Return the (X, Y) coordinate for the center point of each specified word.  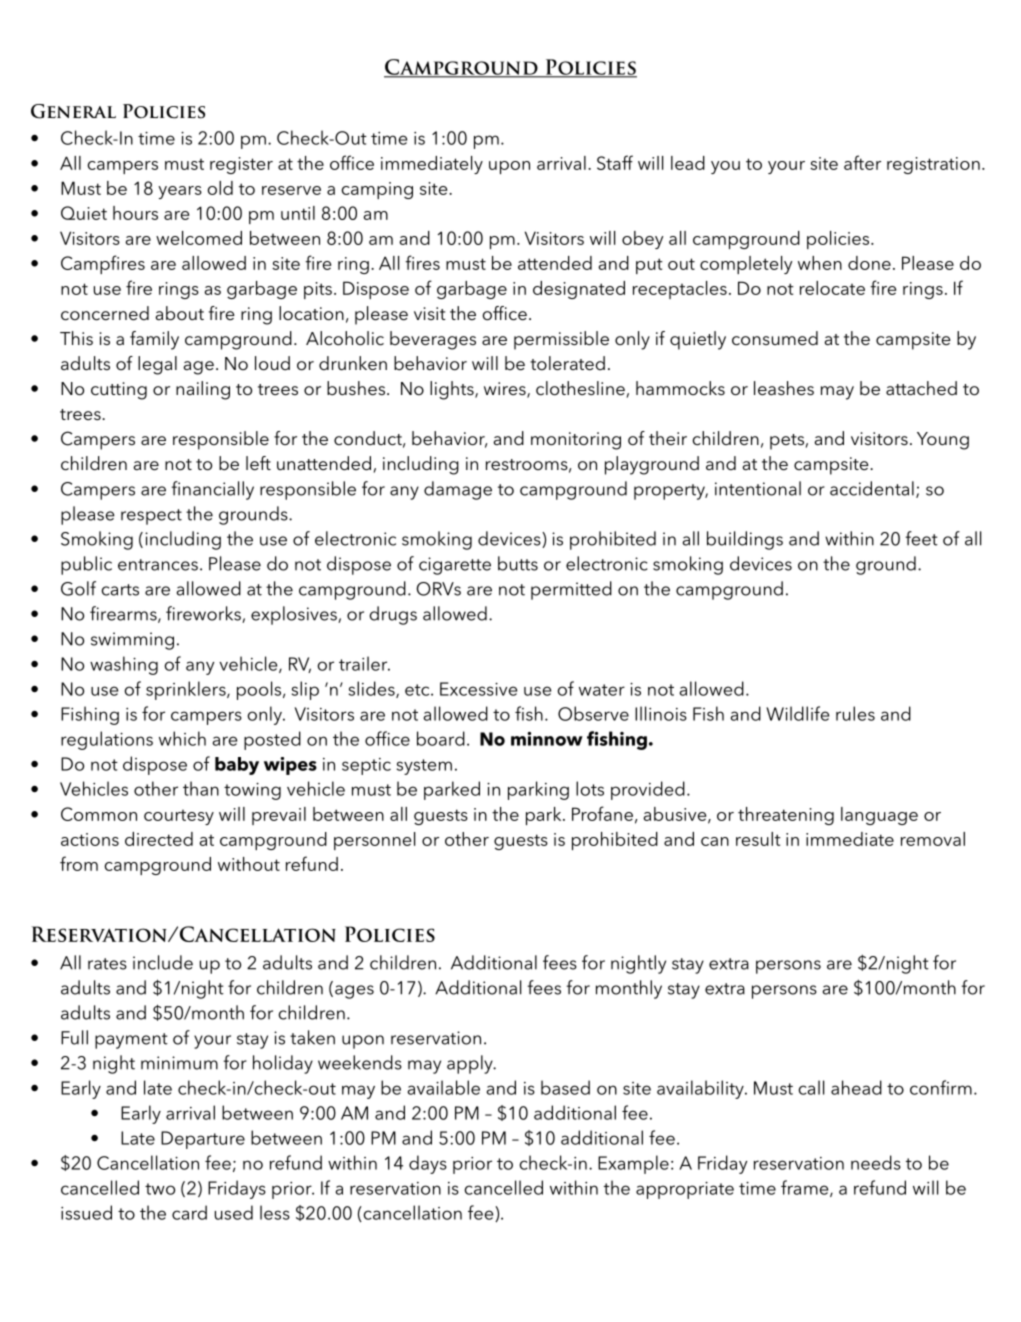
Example (633, 1164)
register (241, 165)
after (862, 162)
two (160, 1189)
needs (876, 1162)
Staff (615, 162)
